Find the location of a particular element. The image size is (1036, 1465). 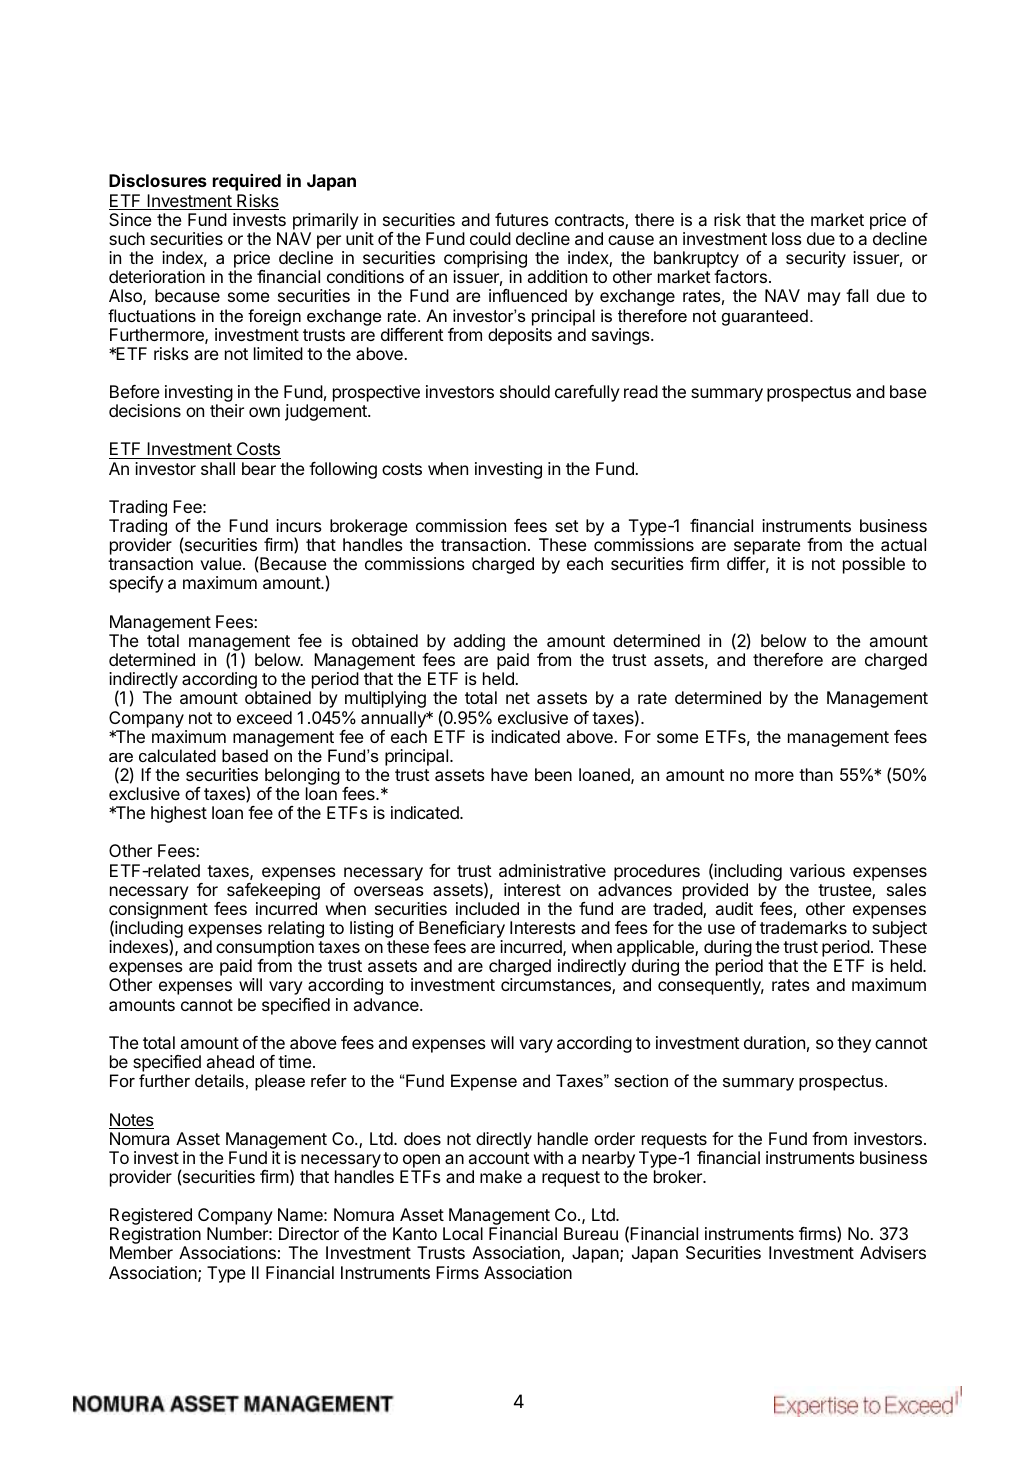

circumstances is located at coordinates (557, 986).
